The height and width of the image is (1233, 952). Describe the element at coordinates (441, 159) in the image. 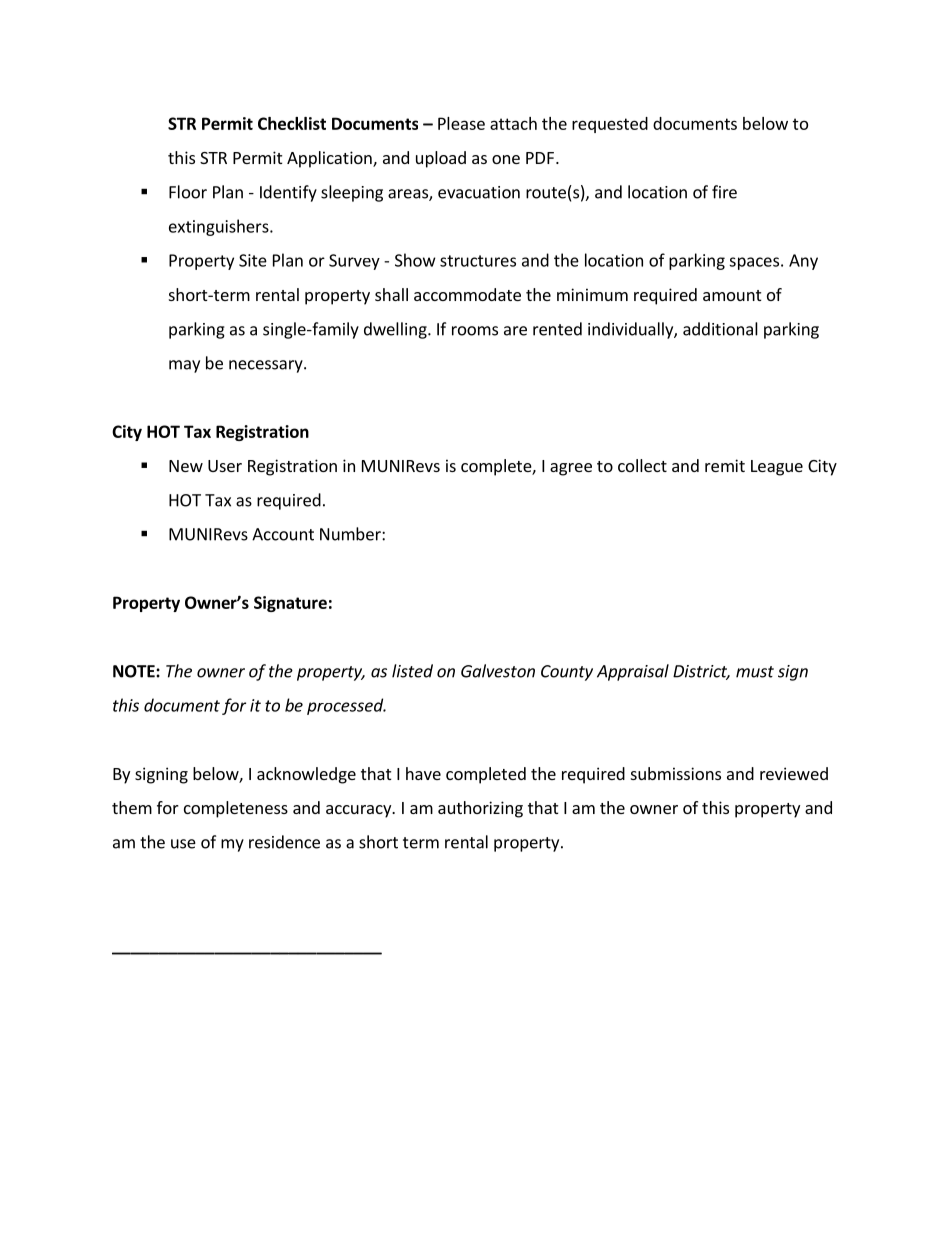

I see `upload` at that location.
